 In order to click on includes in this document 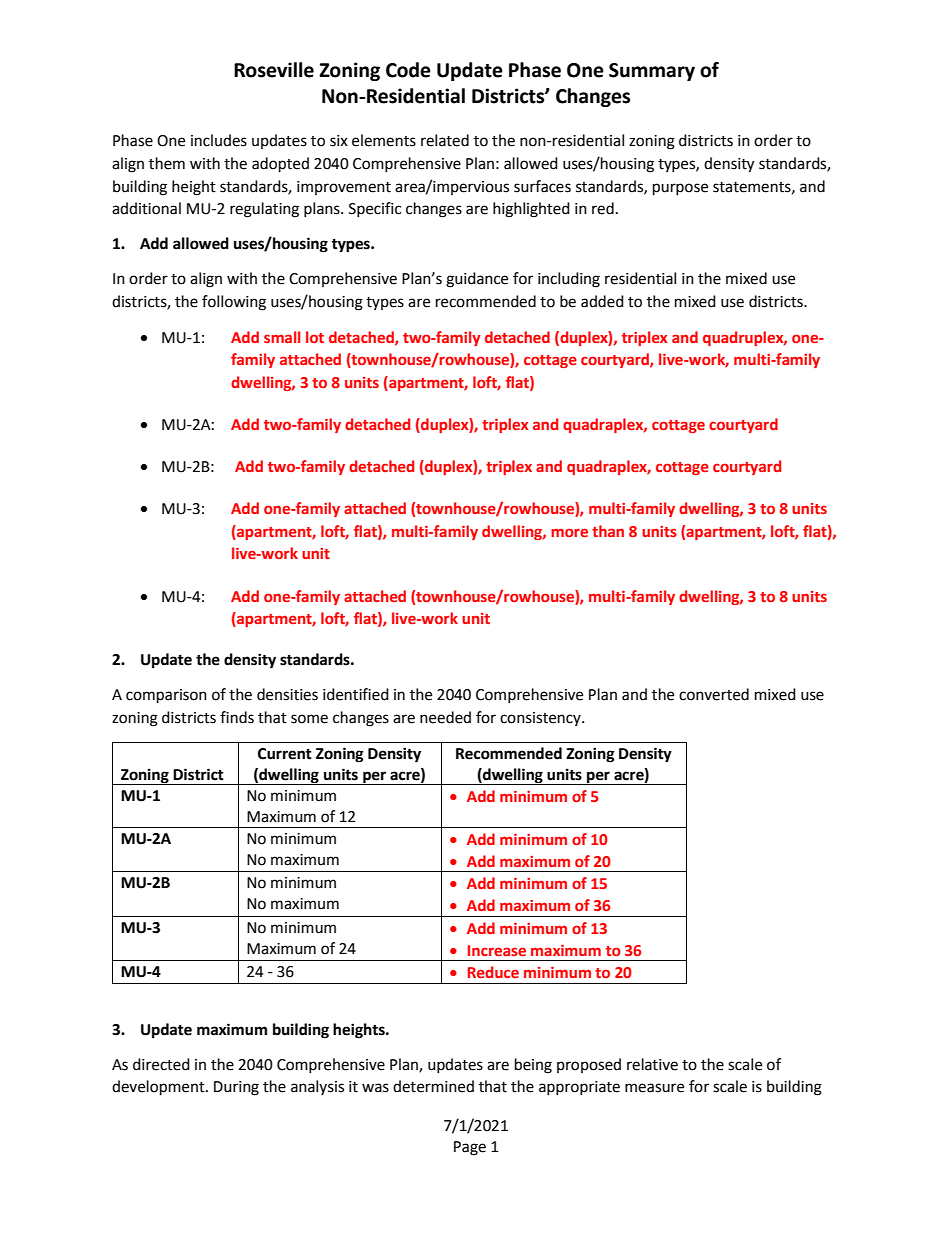, I will do `click(219, 140)`.
